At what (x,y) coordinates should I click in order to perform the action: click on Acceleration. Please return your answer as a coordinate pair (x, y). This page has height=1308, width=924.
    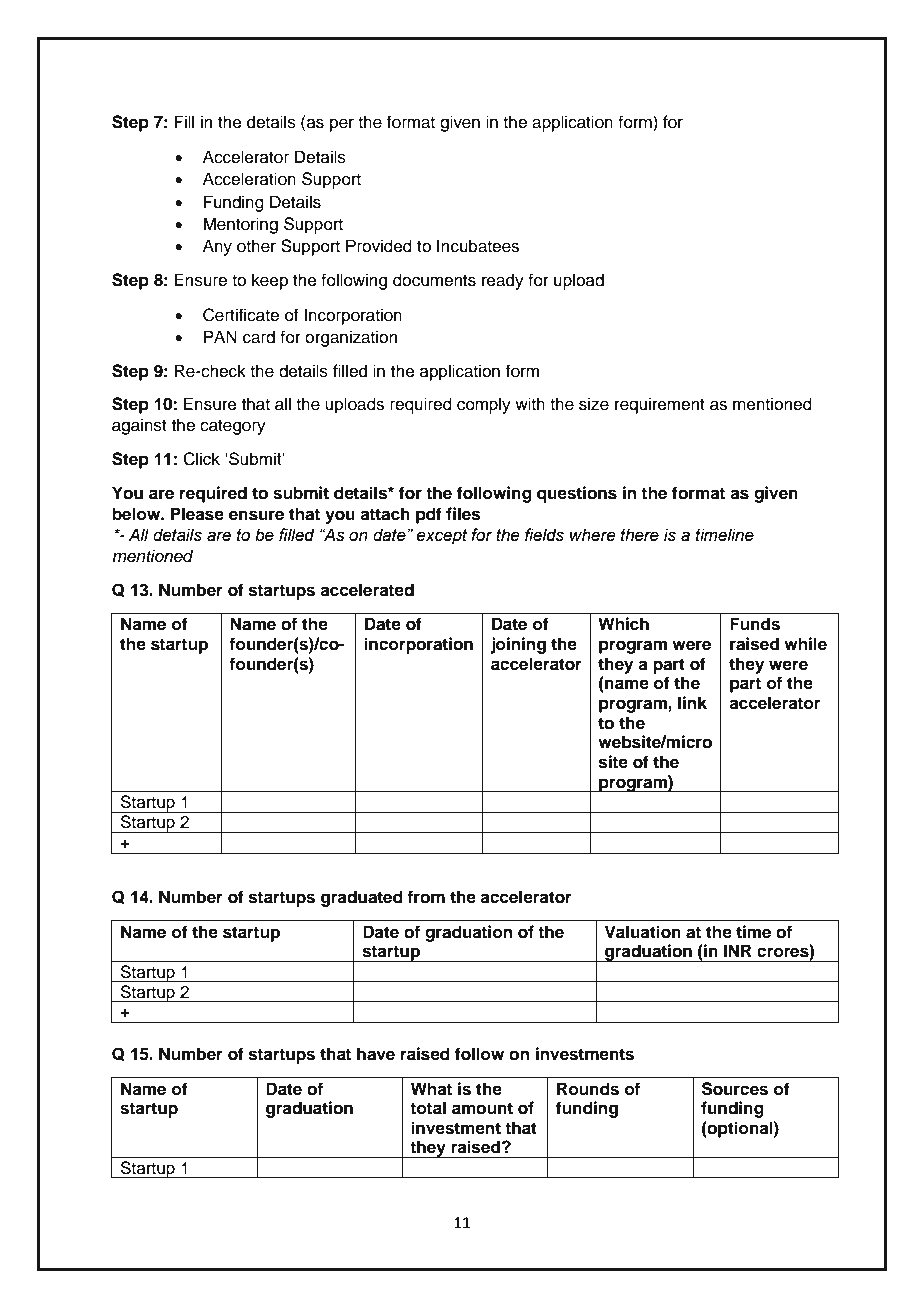
    Looking at the image, I should click on (249, 179).
